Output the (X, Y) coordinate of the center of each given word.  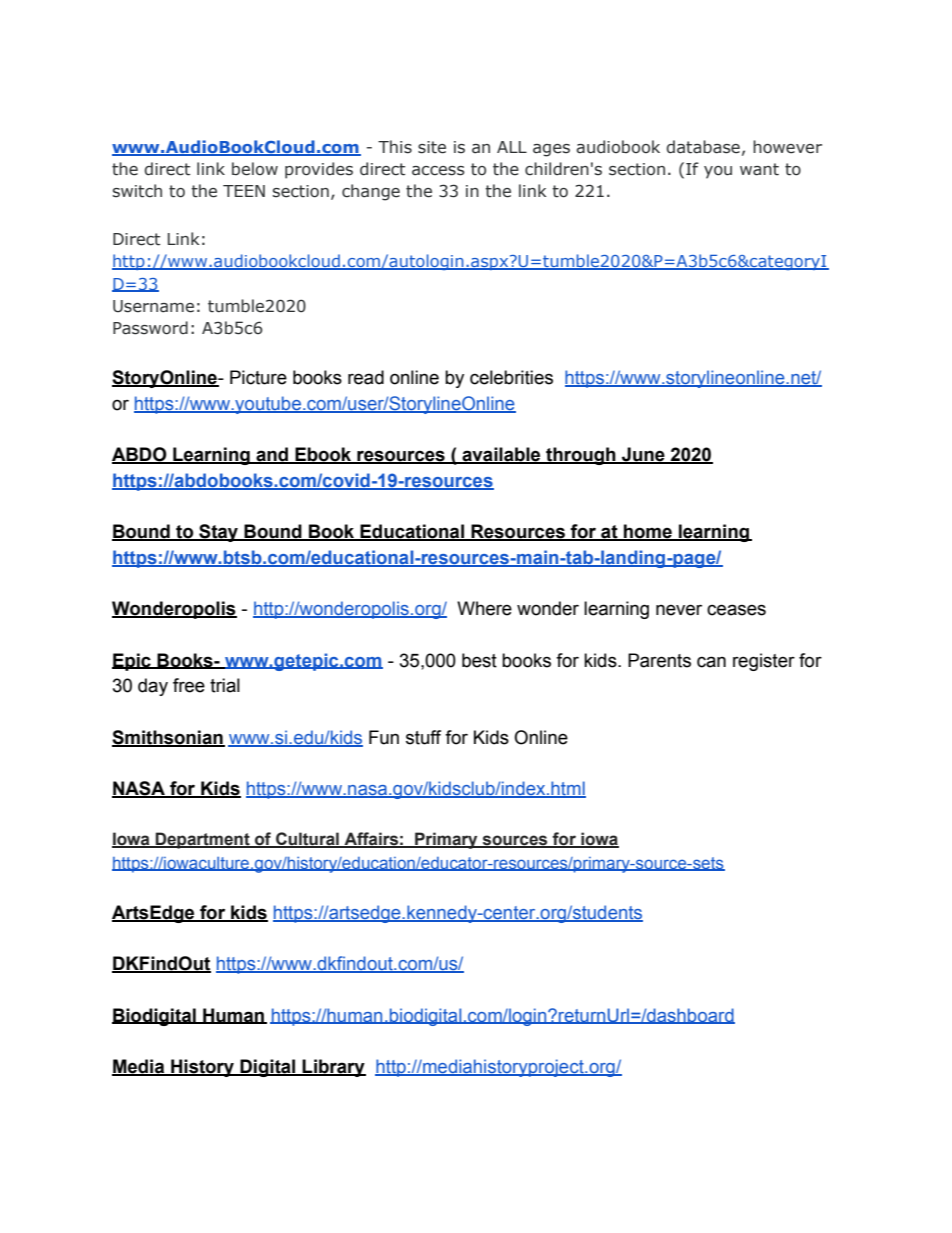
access (438, 171)
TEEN (244, 191)
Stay (219, 533)
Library (333, 1068)
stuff (423, 737)
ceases (736, 610)
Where (484, 608)
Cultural (307, 840)
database (703, 147)
